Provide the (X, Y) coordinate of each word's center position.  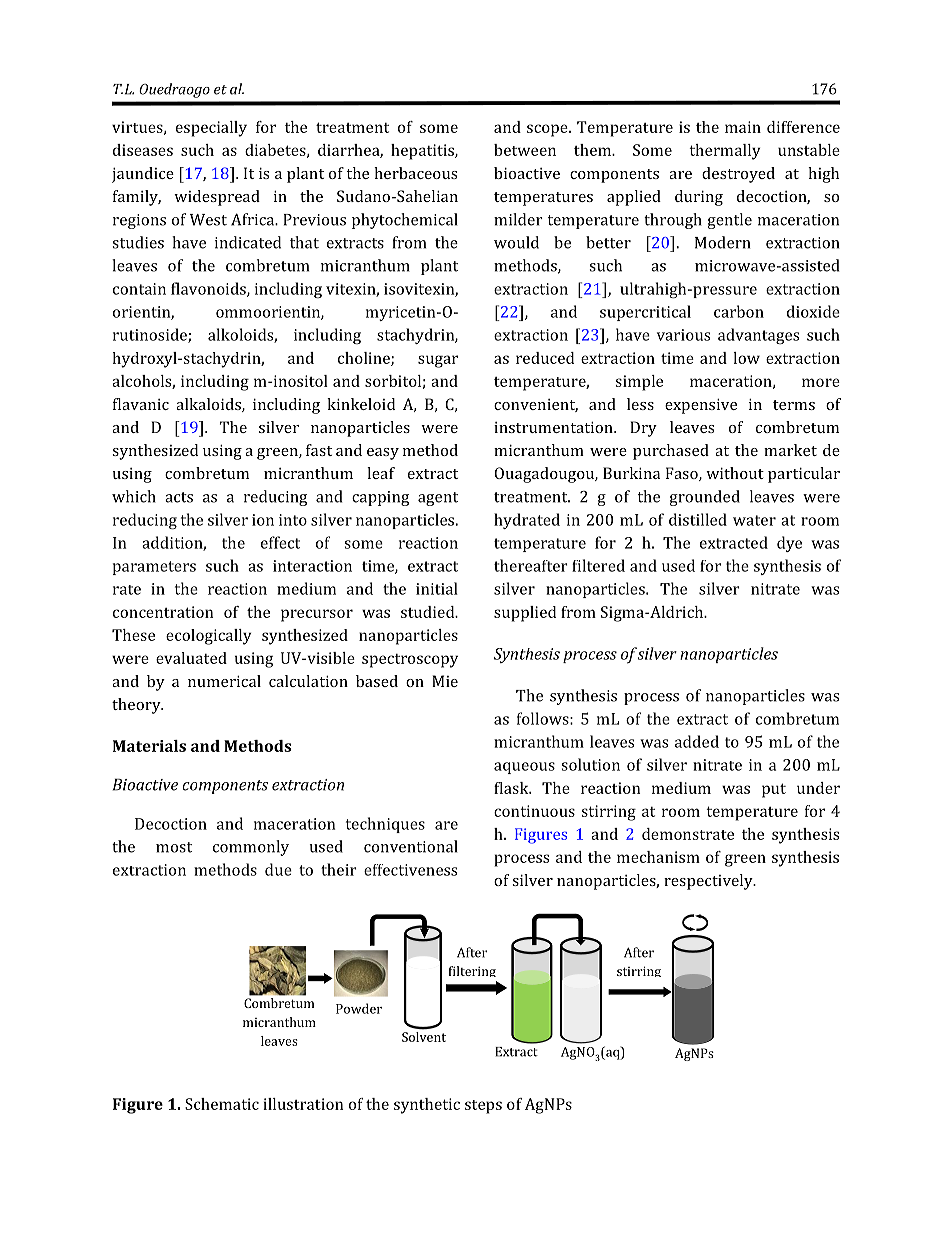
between (525, 150)
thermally (725, 152)
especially (211, 129)
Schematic (222, 1104)
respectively (709, 882)
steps (483, 1107)
